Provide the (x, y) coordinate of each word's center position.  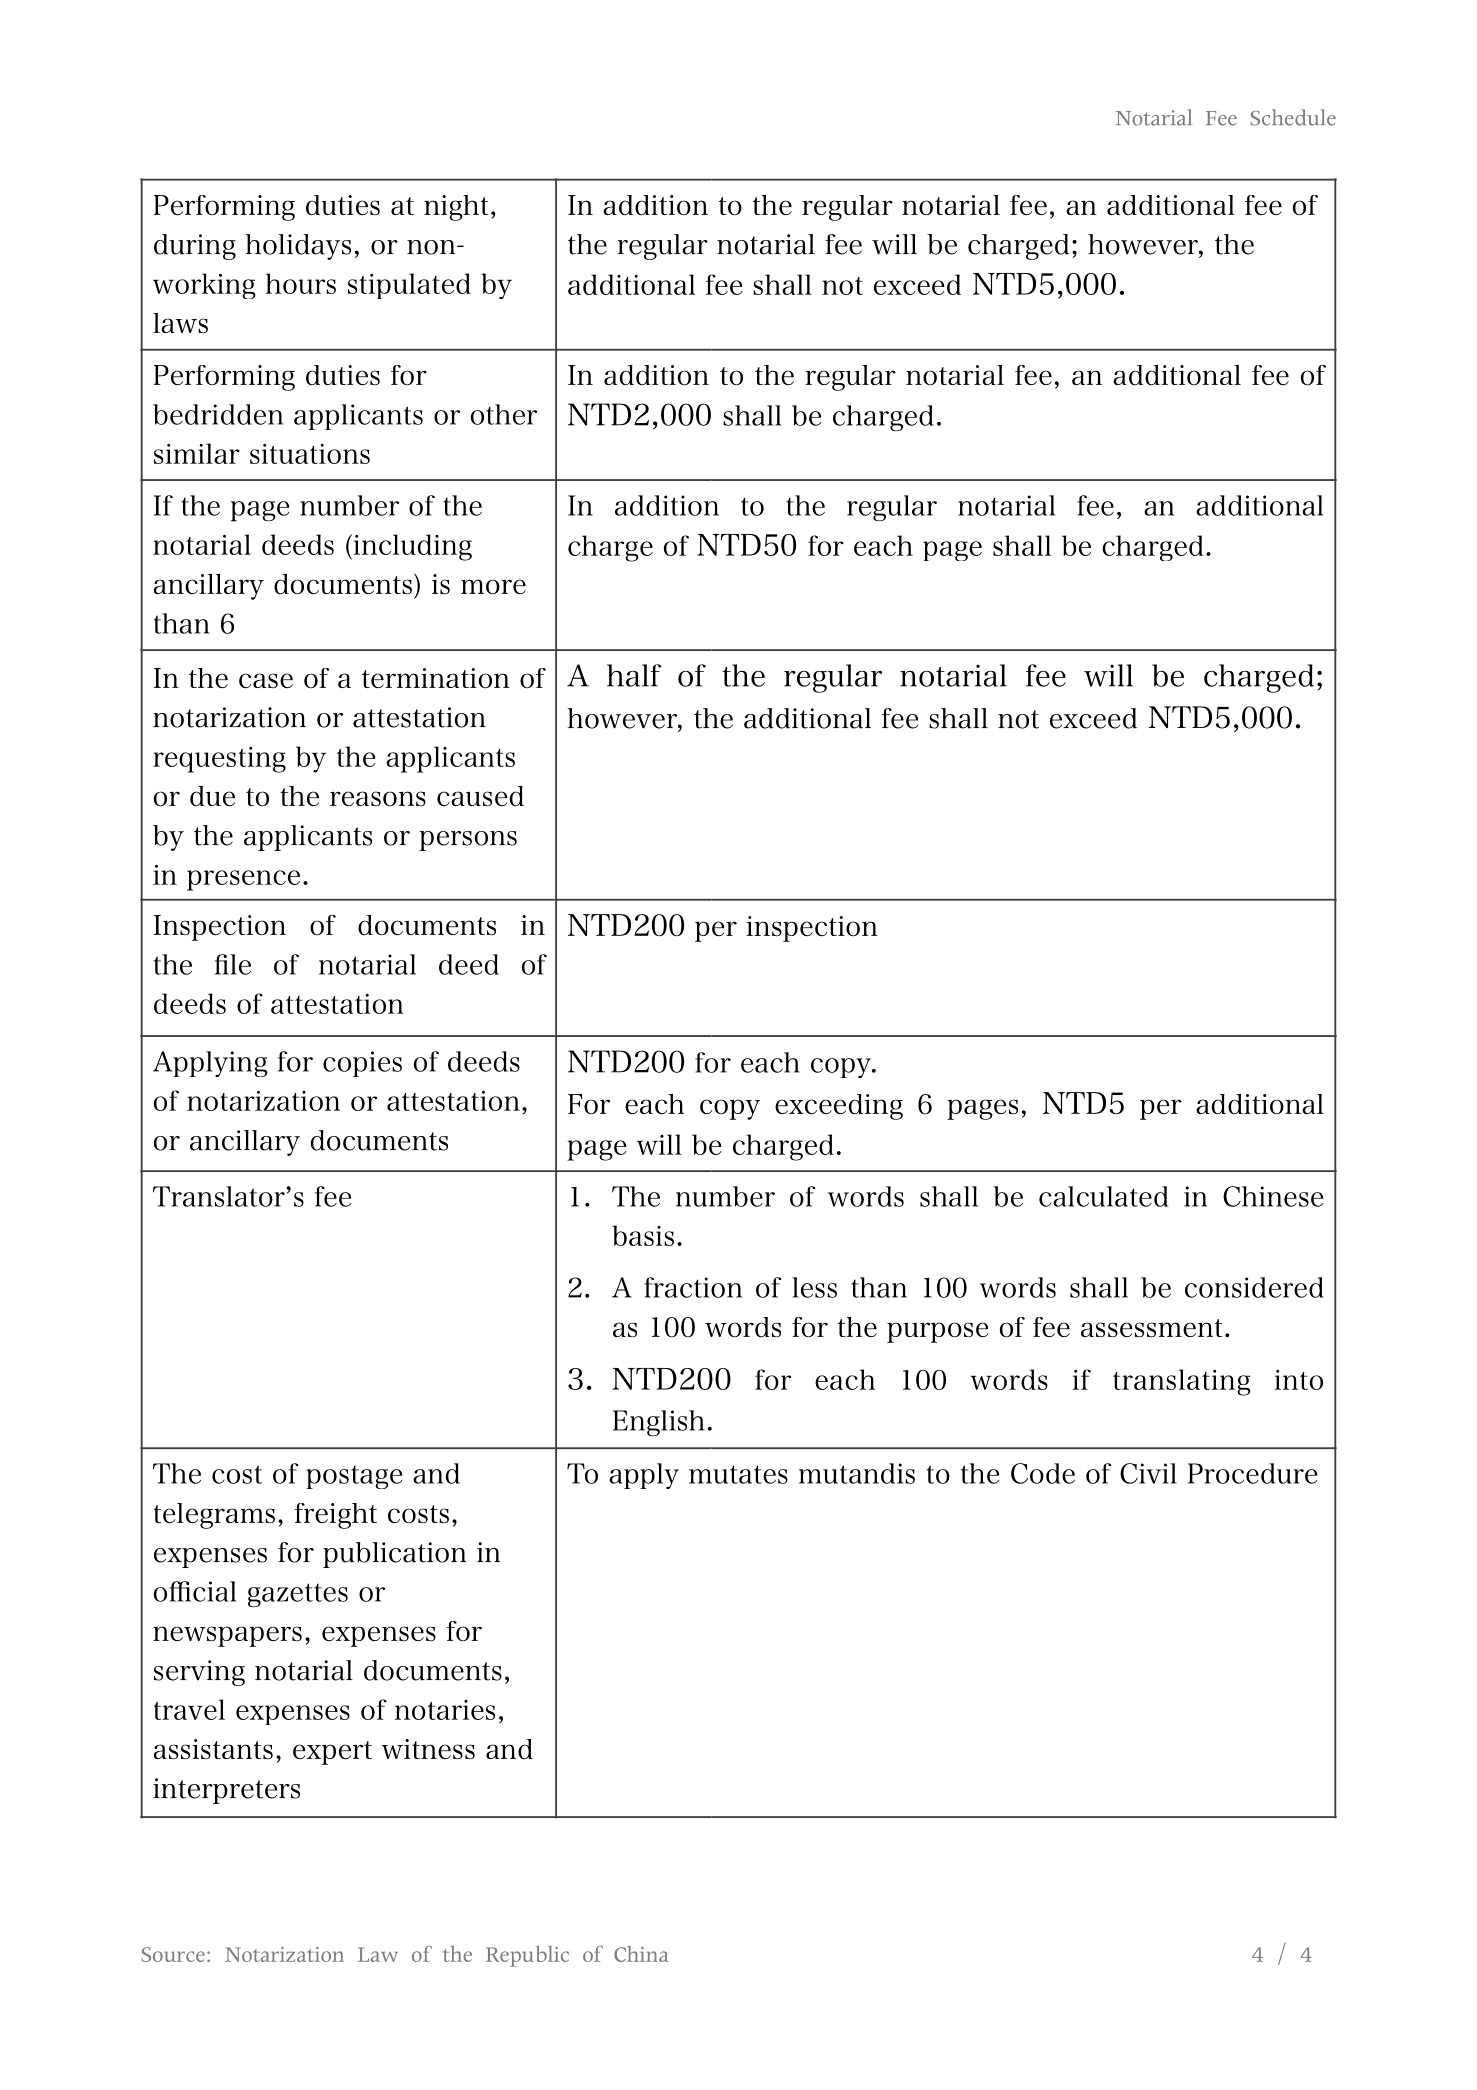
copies (362, 1064)
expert (332, 1753)
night (456, 208)
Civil (1148, 1473)
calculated (1103, 1196)
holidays (298, 247)
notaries (445, 1710)
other (503, 414)
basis (643, 1235)
